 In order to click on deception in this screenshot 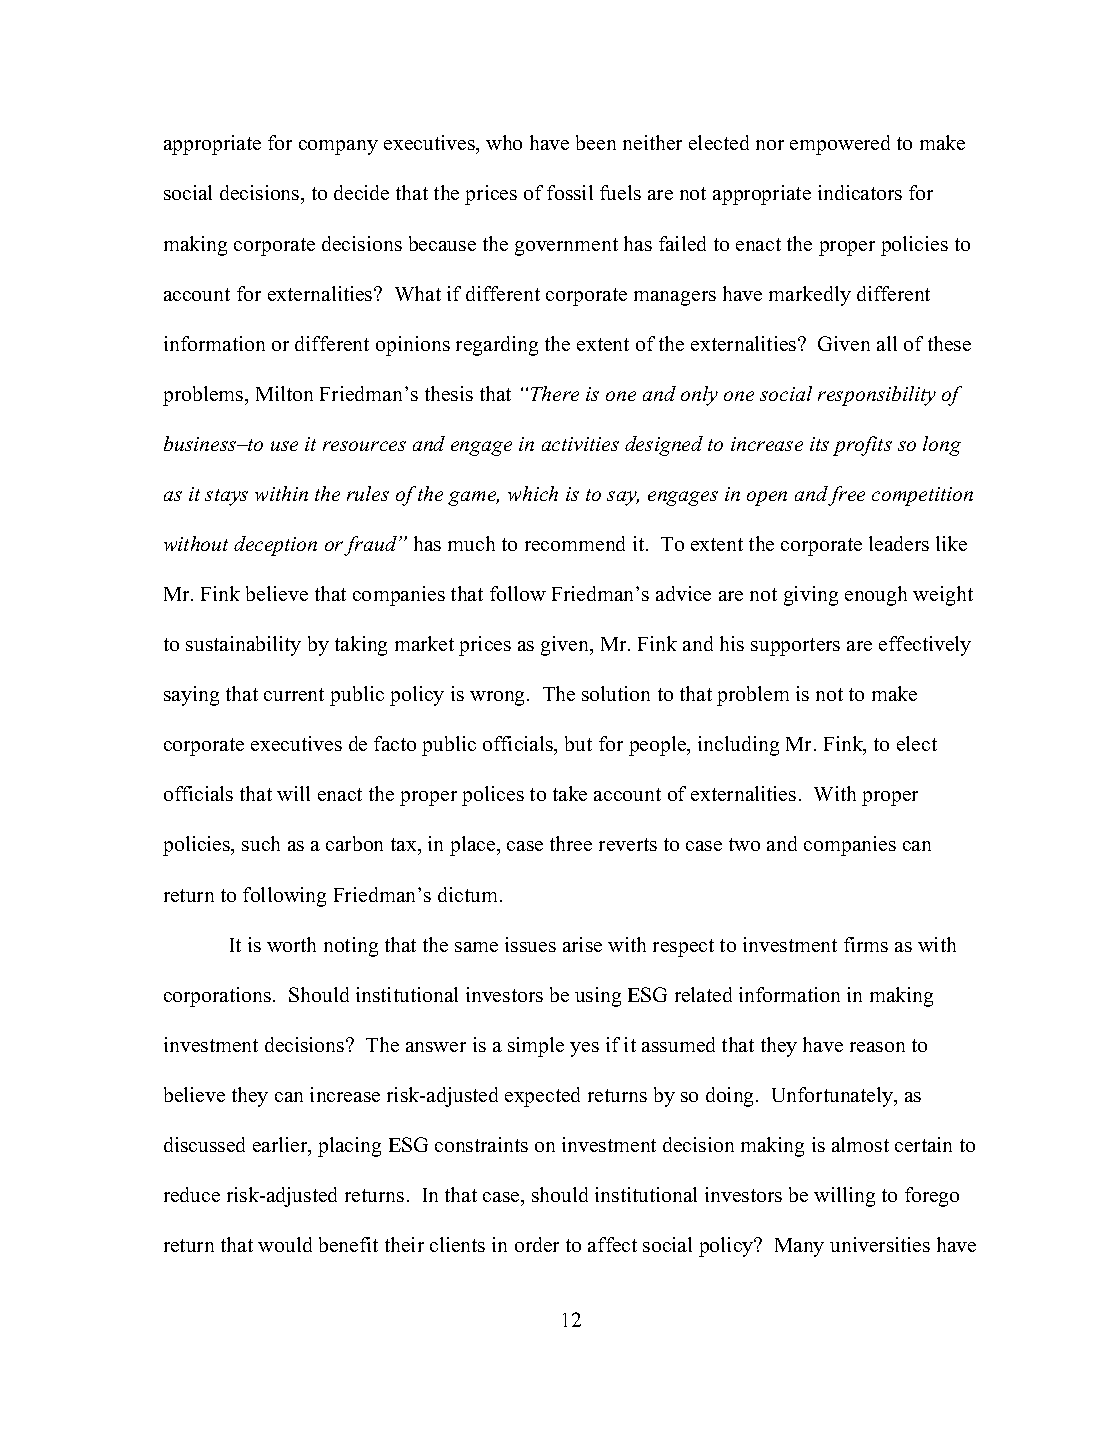, I will do `click(275, 546)`.
